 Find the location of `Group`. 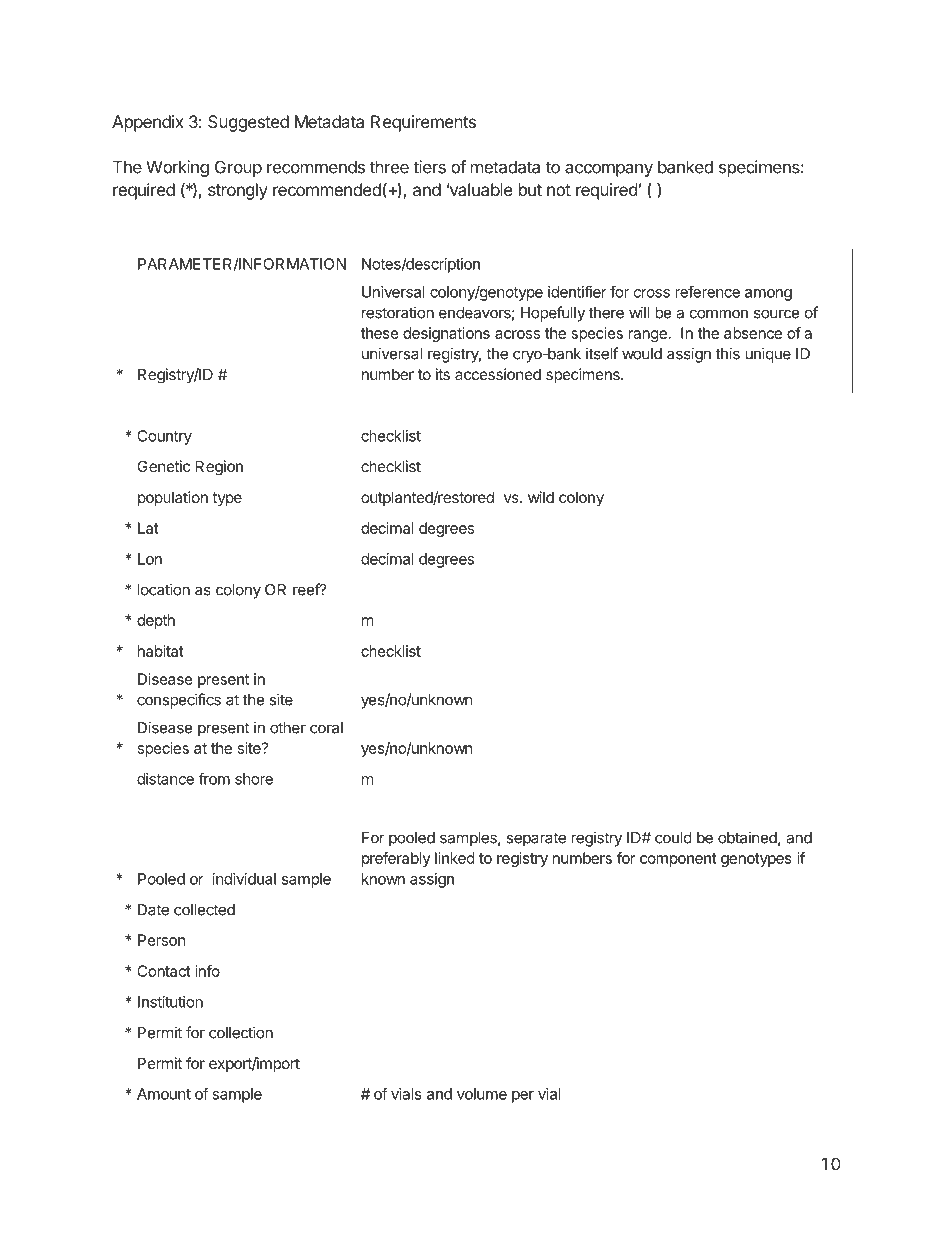

Group is located at coordinates (238, 168).
